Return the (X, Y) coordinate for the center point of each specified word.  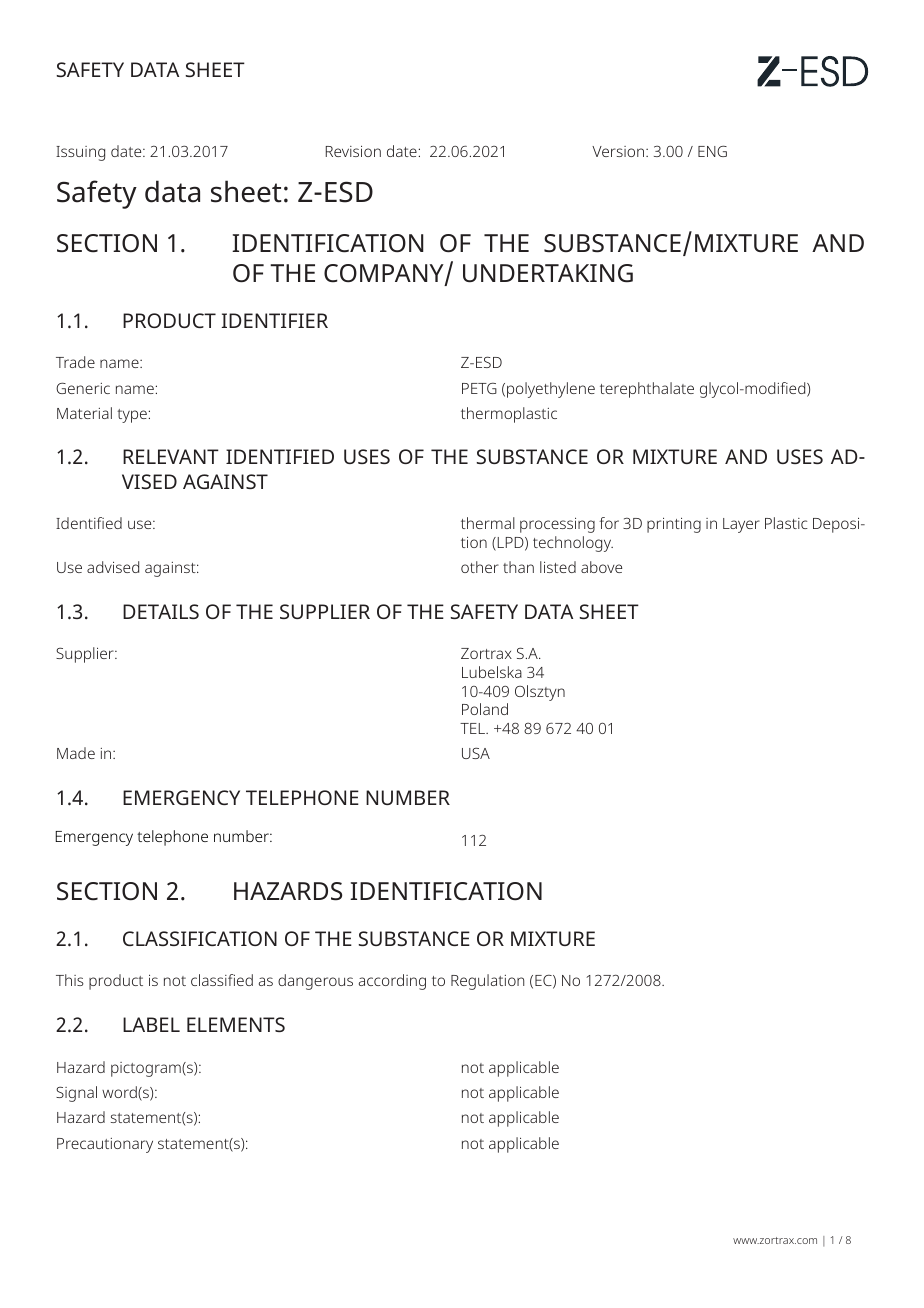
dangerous (315, 982)
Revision (353, 151)
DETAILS (161, 611)
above (601, 567)
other (480, 567)
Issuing (80, 153)
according (392, 982)
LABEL (151, 1024)
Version (619, 151)
